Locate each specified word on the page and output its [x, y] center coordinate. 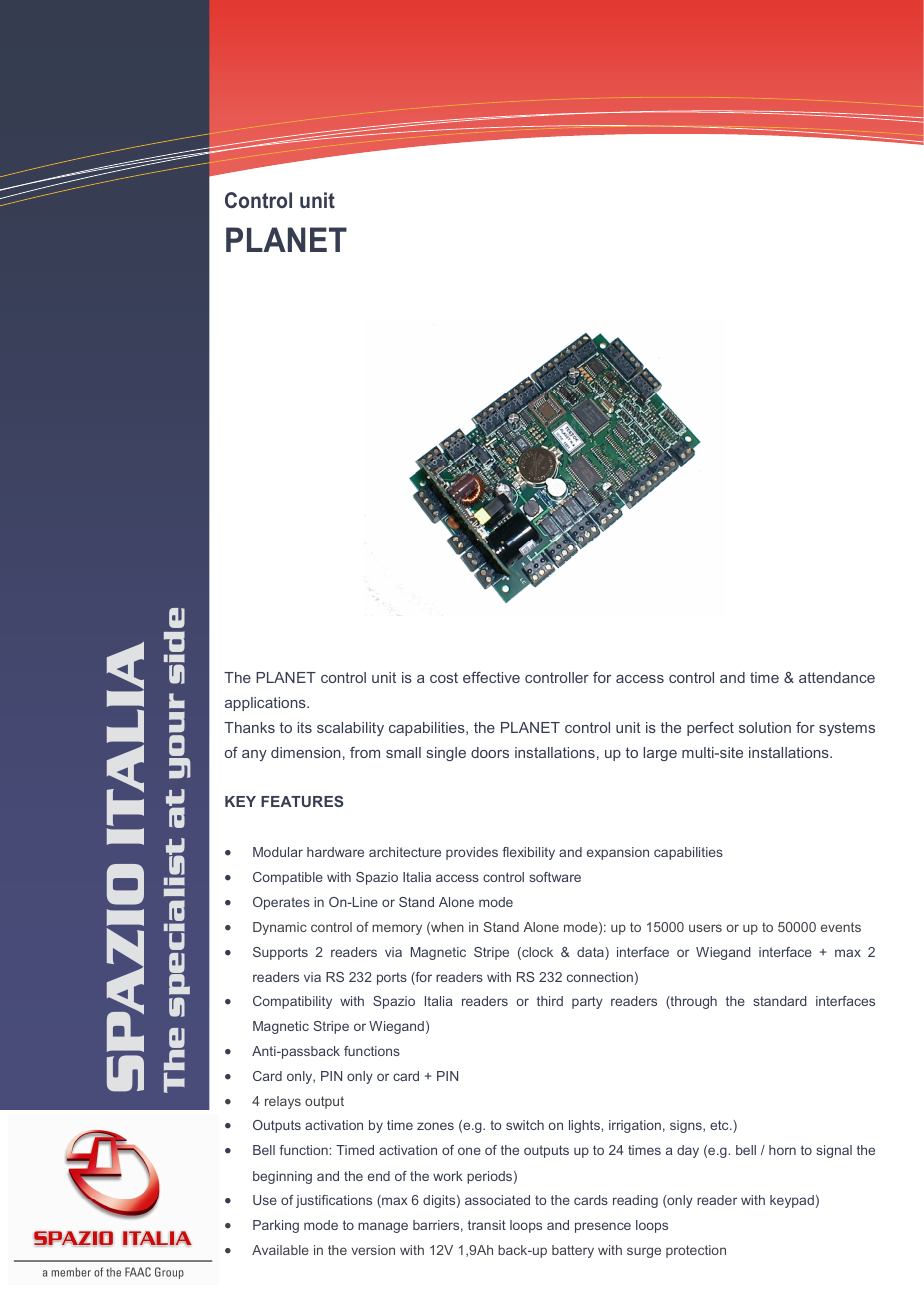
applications [266, 704]
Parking [276, 1226]
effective [491, 677]
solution [765, 727]
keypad [792, 1201]
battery [573, 1251]
